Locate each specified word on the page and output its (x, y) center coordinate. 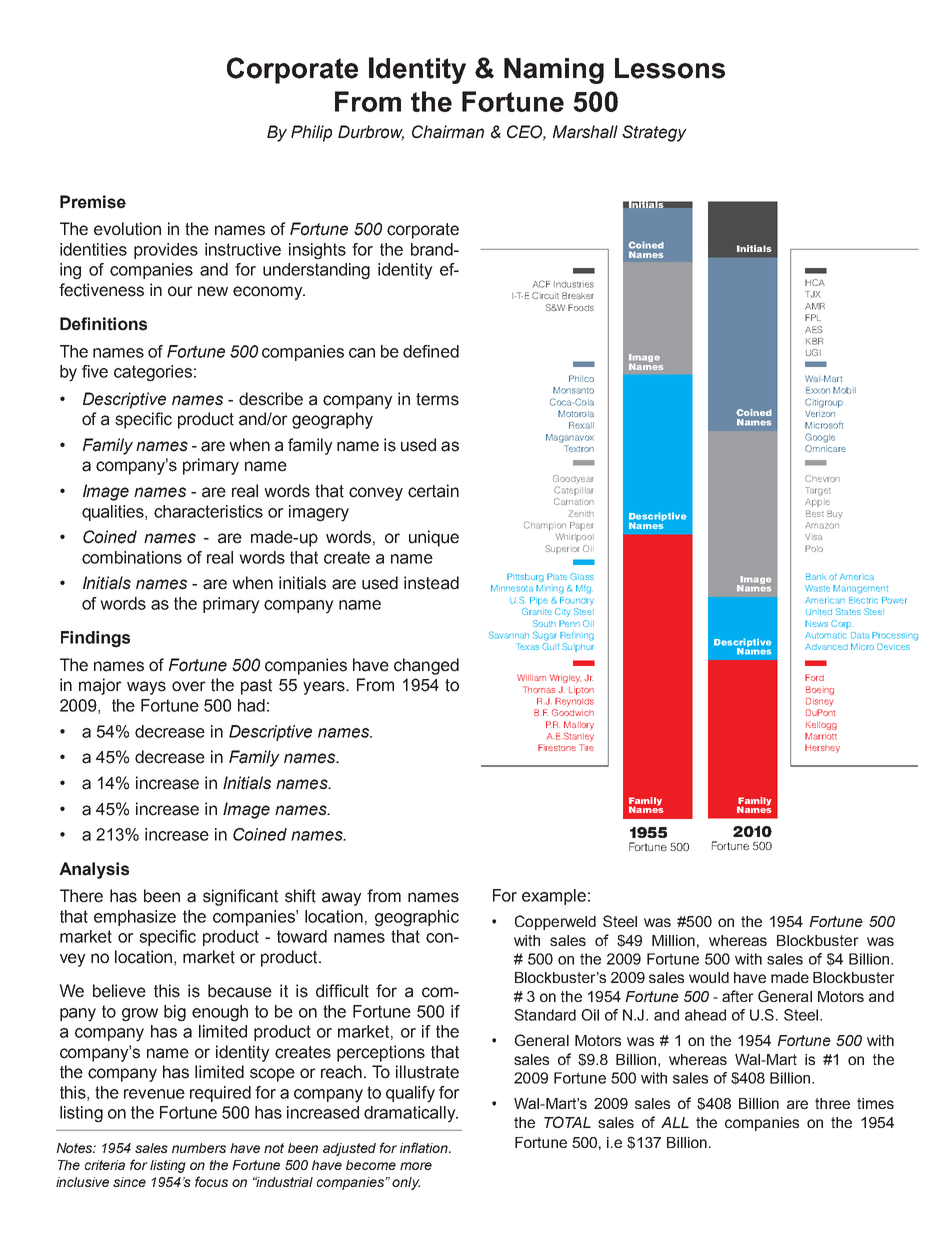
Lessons (670, 68)
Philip (311, 133)
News (816, 623)
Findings (95, 639)
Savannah (509, 635)
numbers (199, 1148)
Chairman (448, 132)
